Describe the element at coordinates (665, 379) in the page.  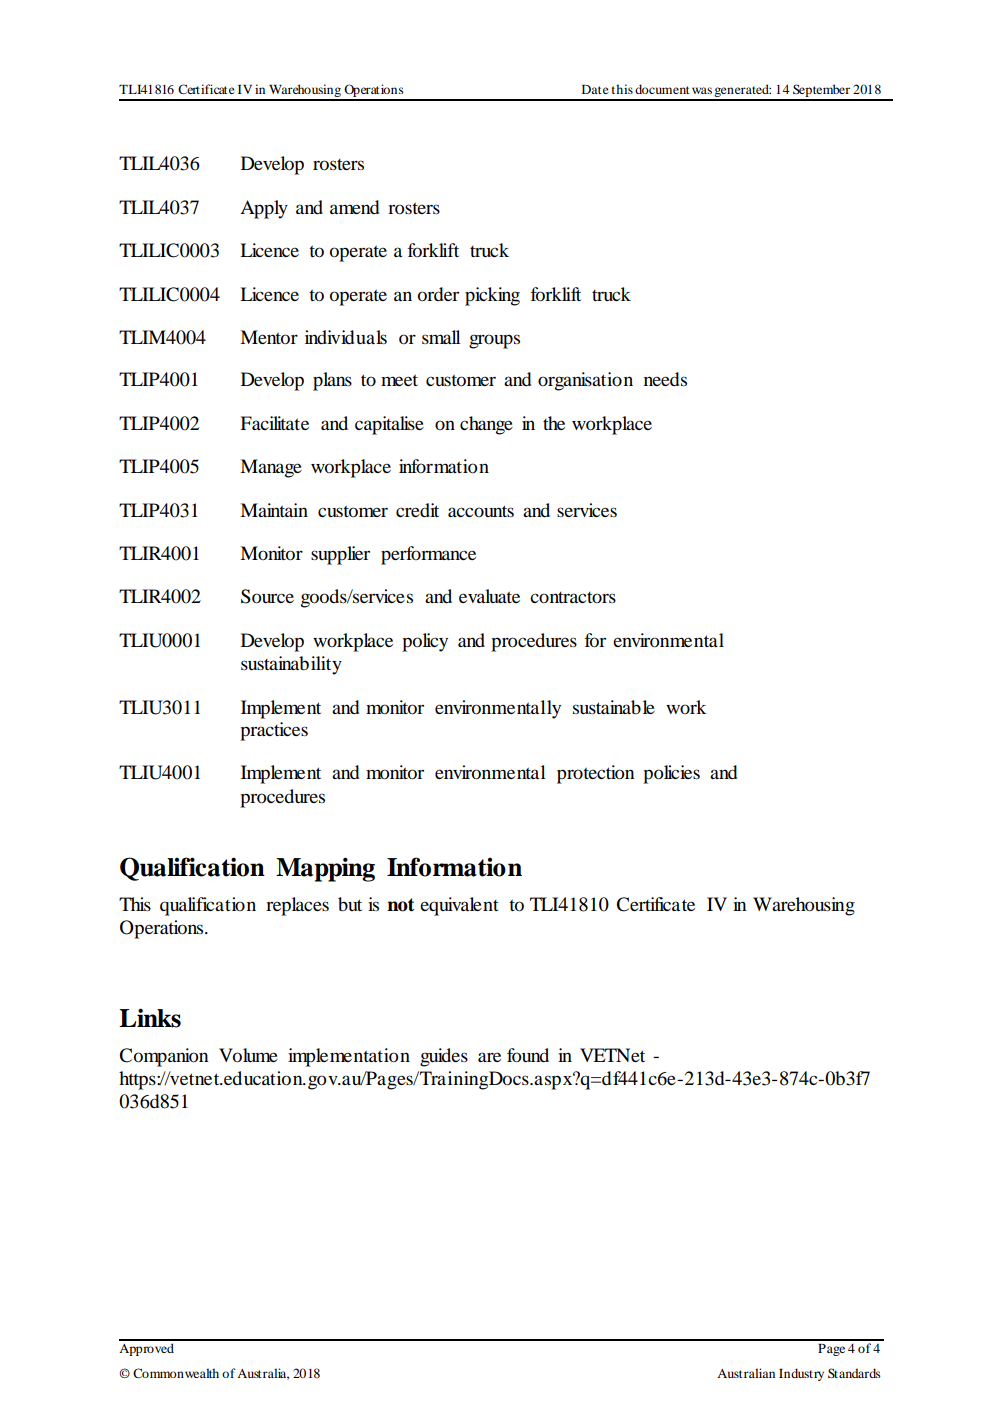
I see `needs` at that location.
